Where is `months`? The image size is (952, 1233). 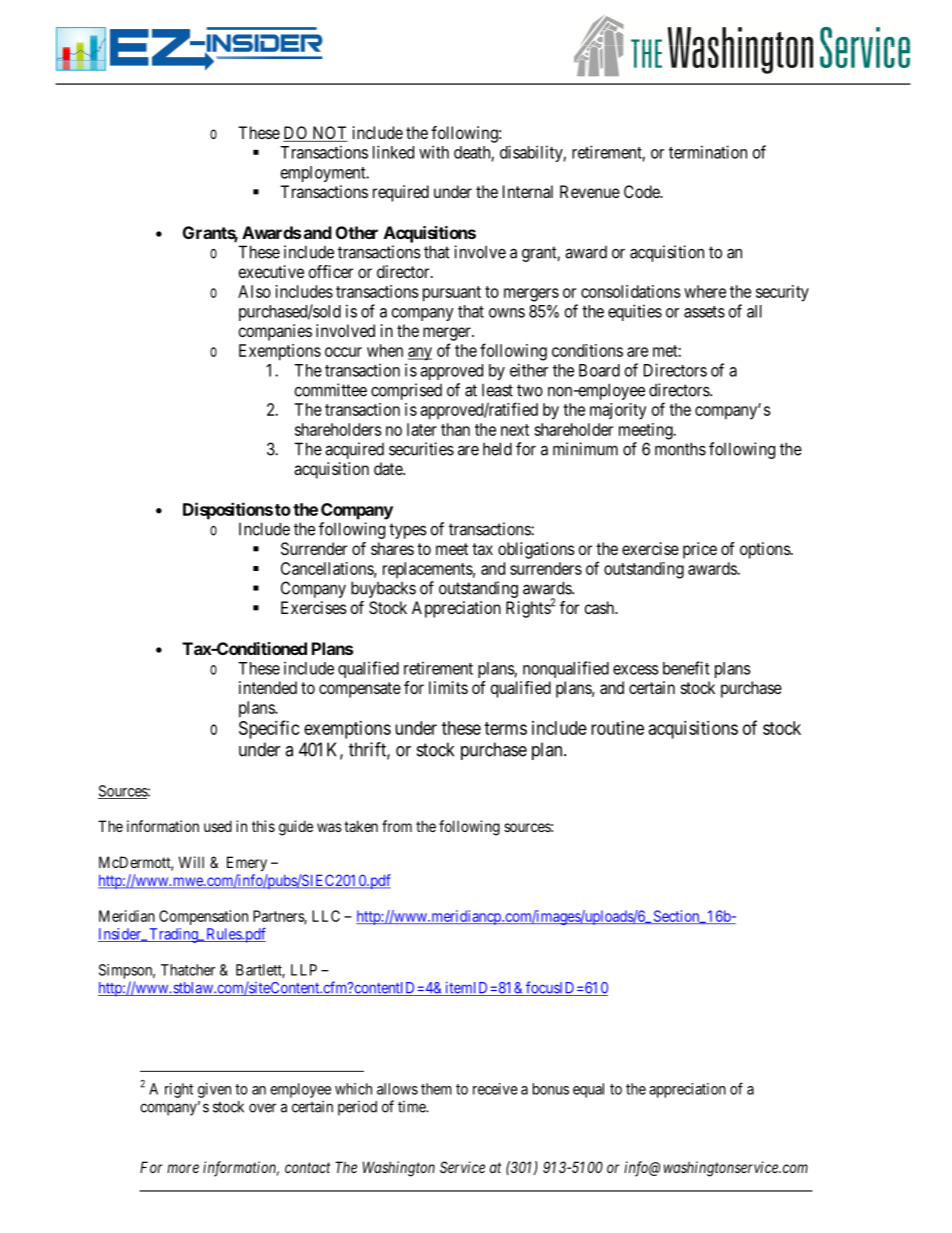 months is located at coordinates (680, 449).
